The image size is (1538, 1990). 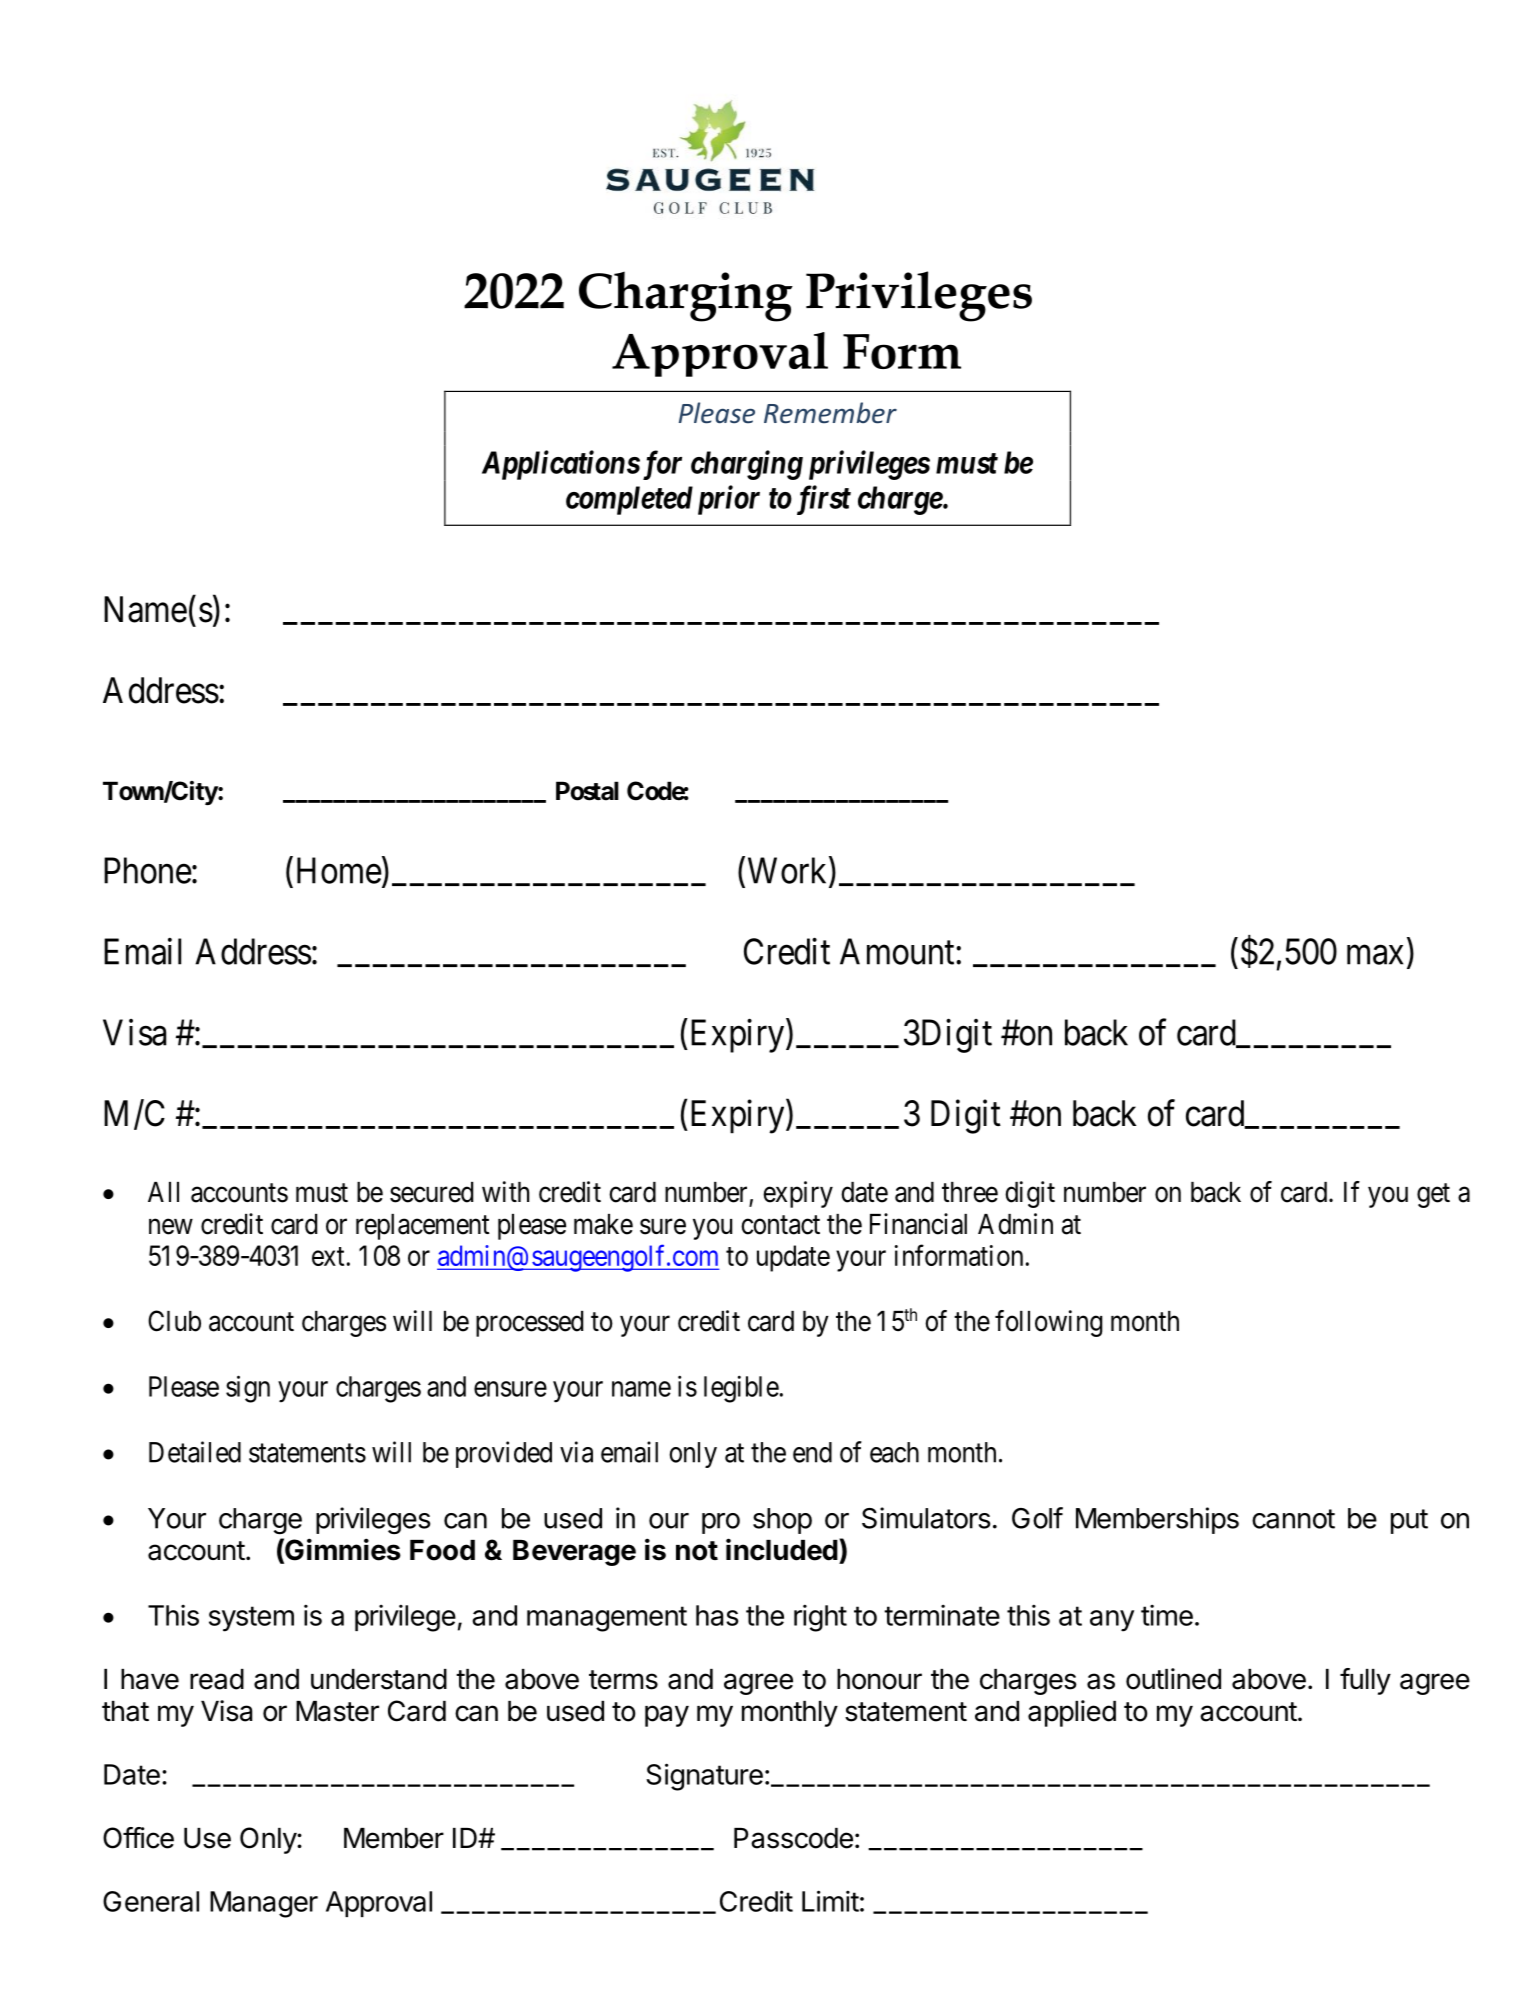 What do you see at coordinates (898, 951) in the screenshot?
I see `Amount` at bounding box center [898, 951].
